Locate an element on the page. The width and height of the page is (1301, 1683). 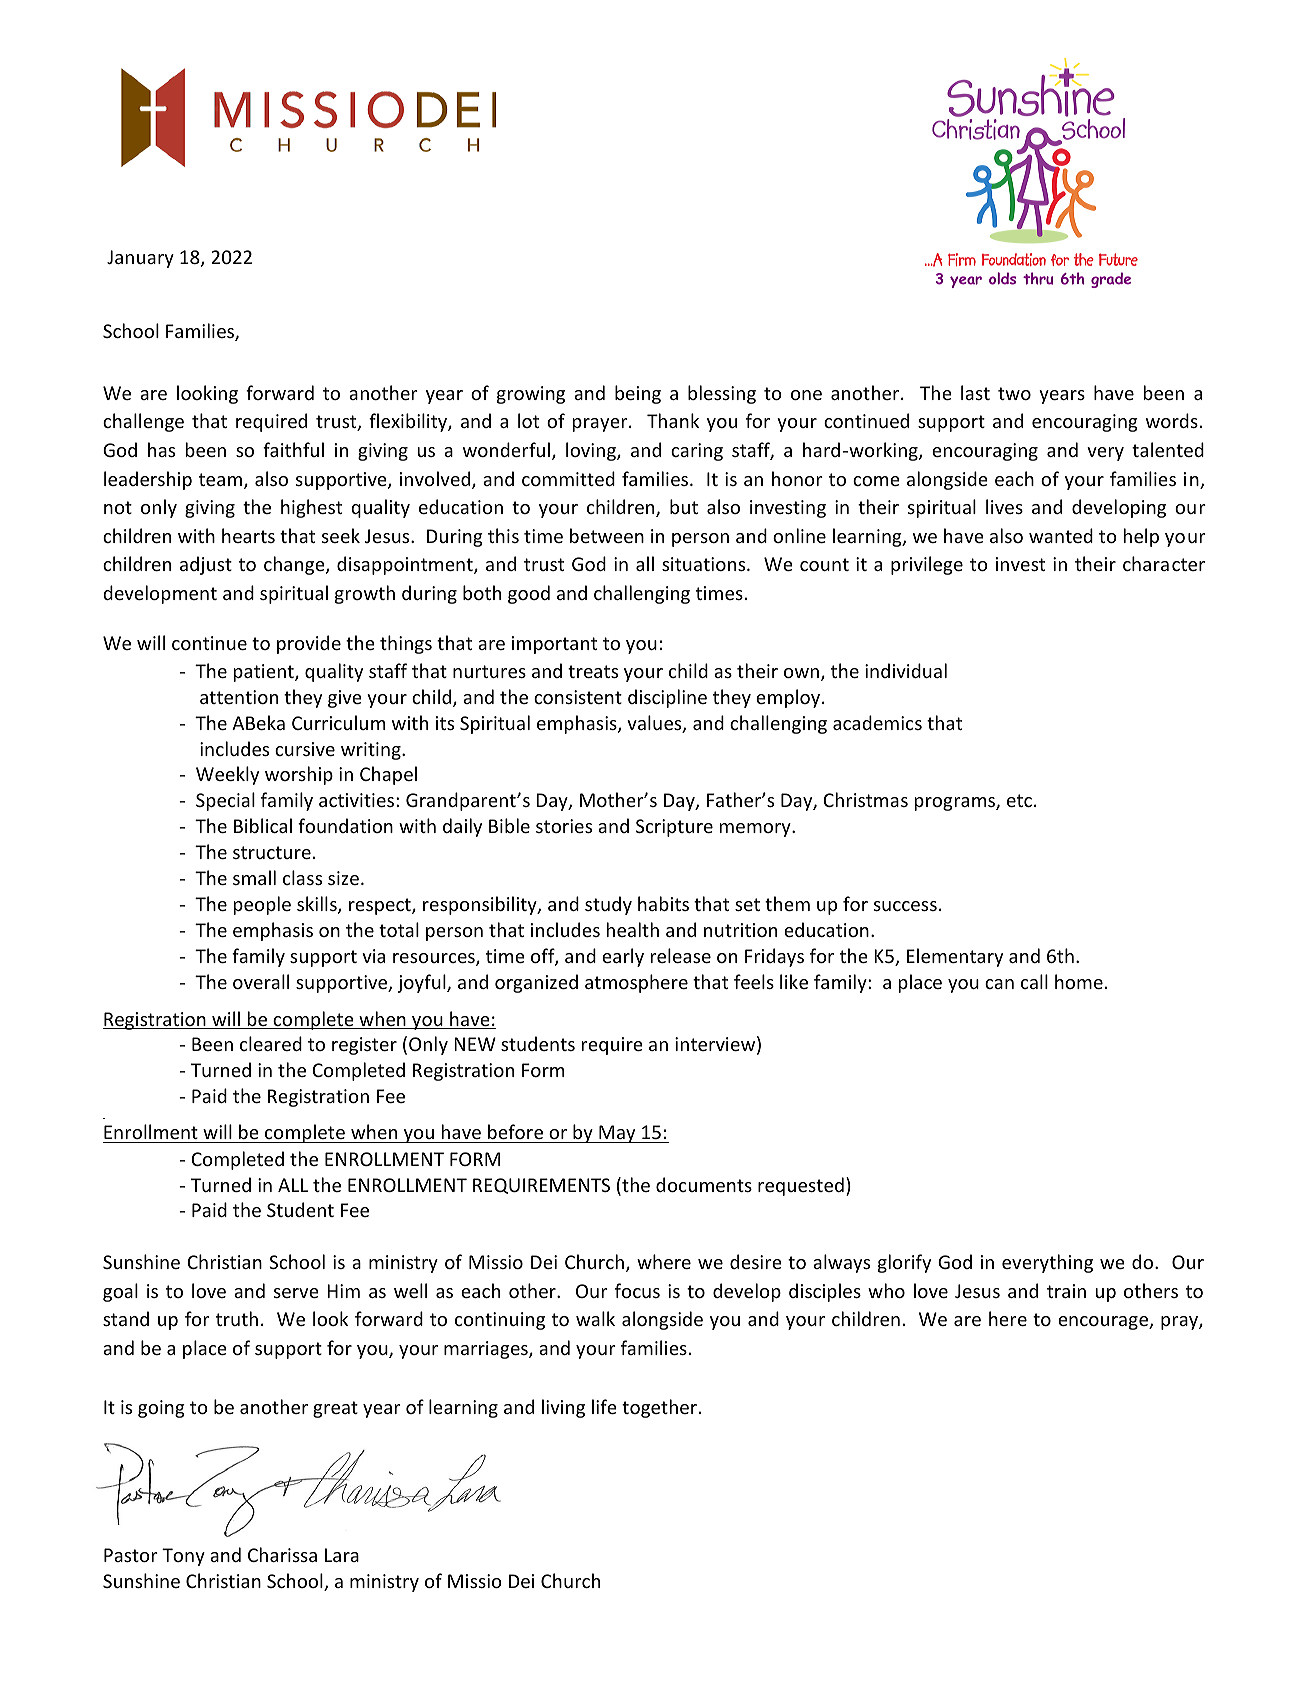
train is located at coordinates (1066, 1291).
